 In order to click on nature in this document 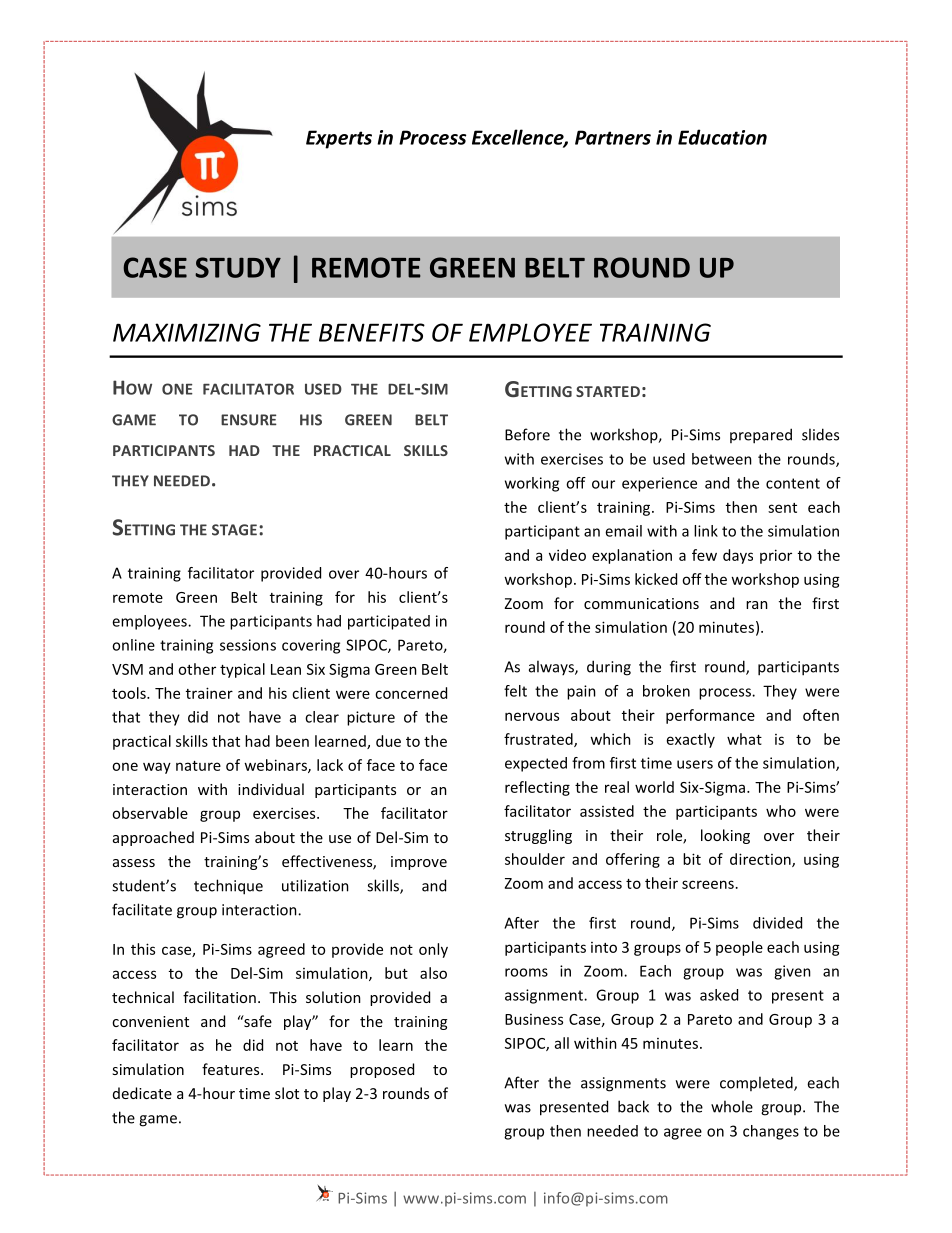, I will do `click(198, 766)`.
